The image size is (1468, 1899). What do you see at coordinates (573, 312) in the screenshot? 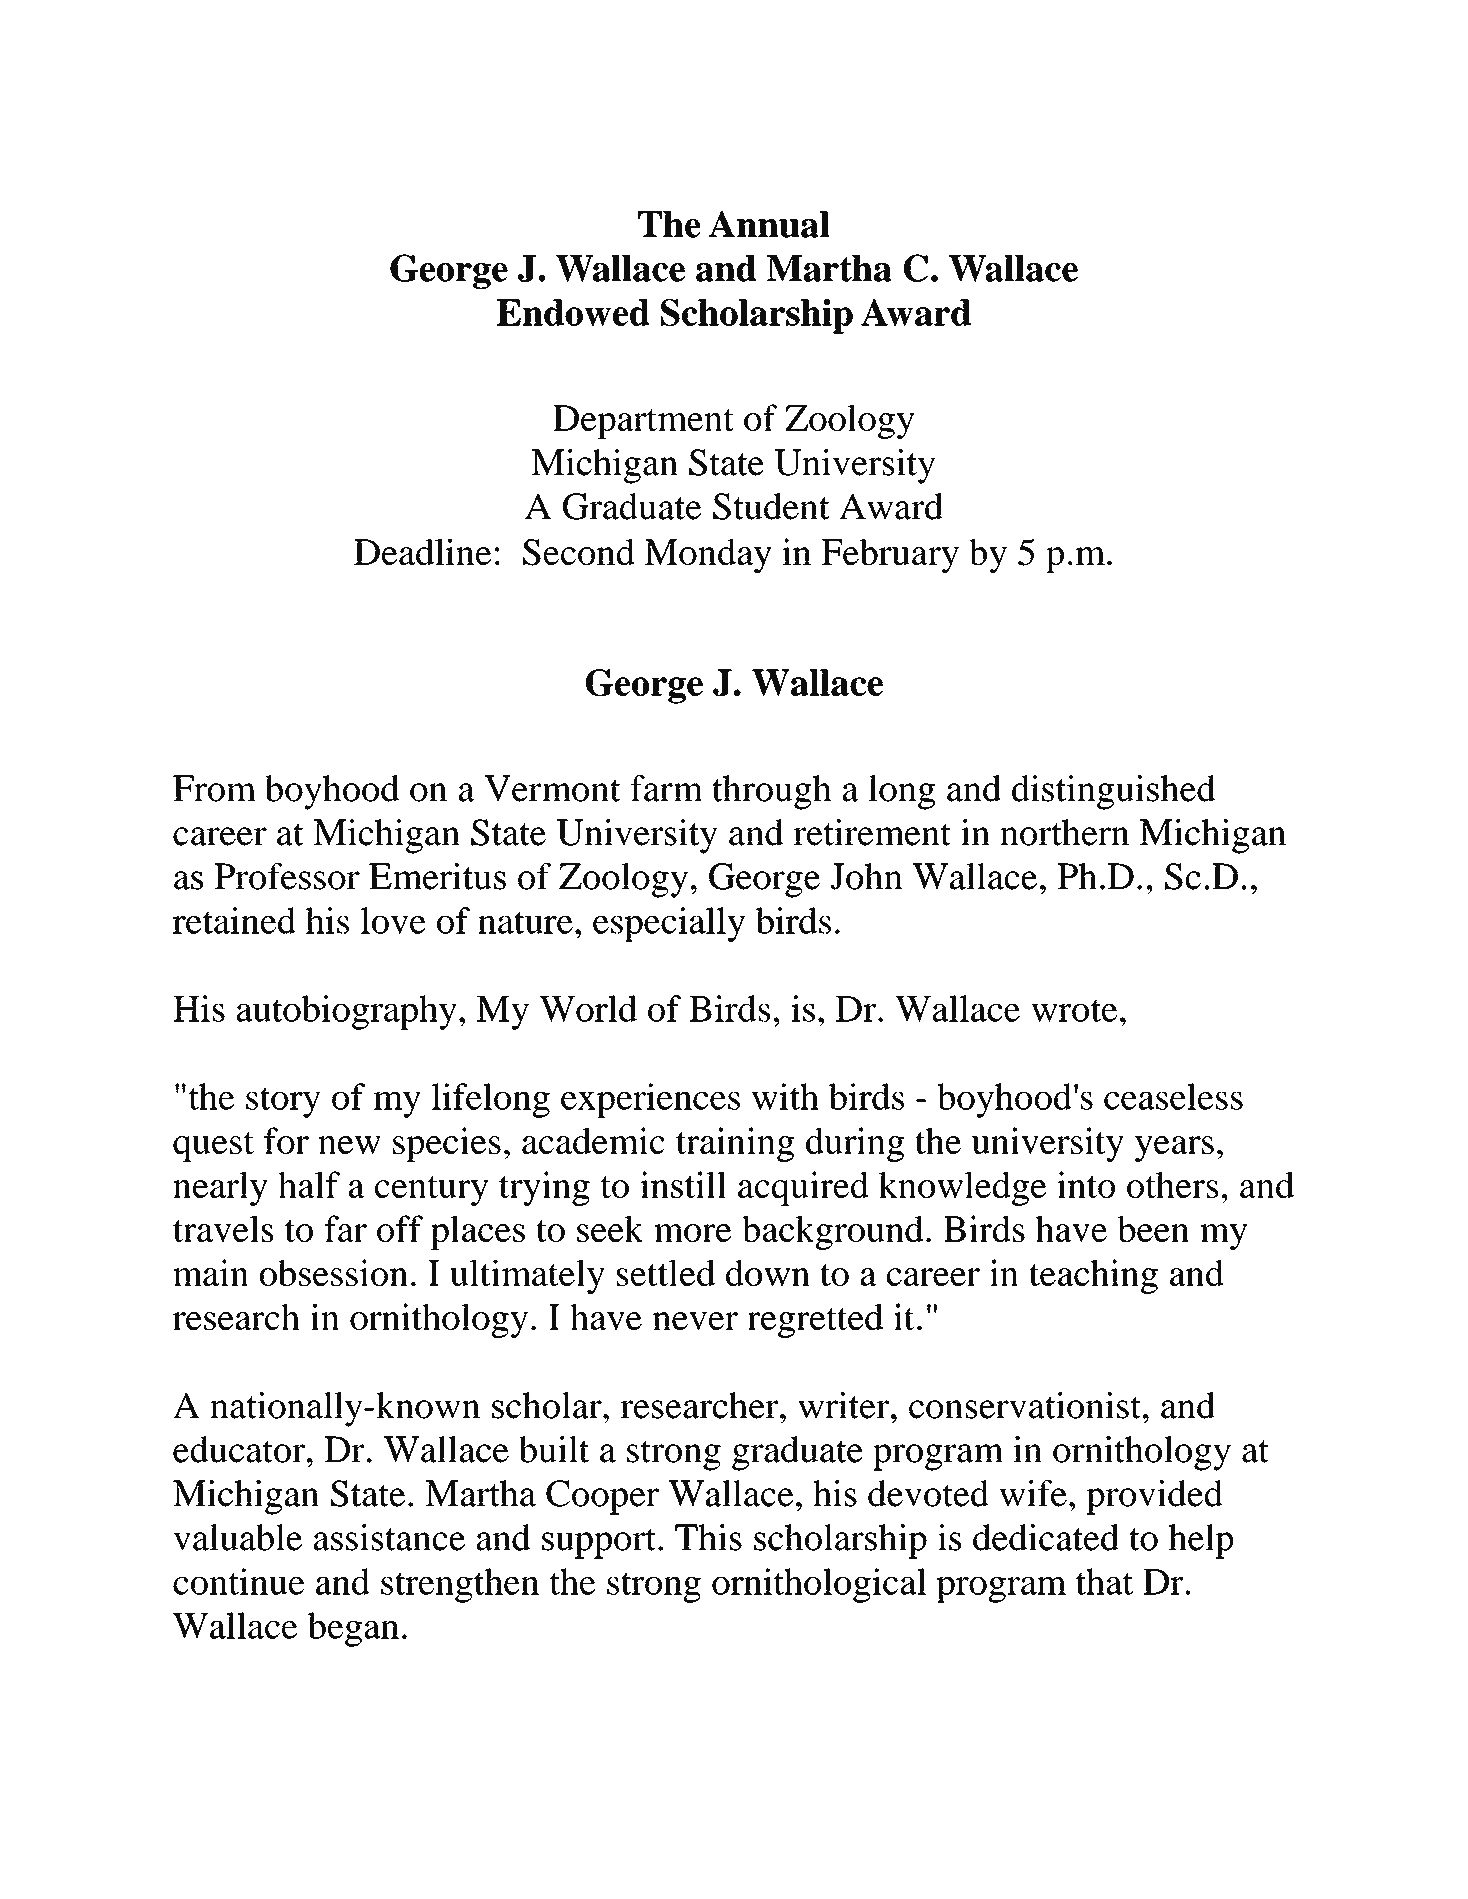
I see `Endowed` at bounding box center [573, 312].
